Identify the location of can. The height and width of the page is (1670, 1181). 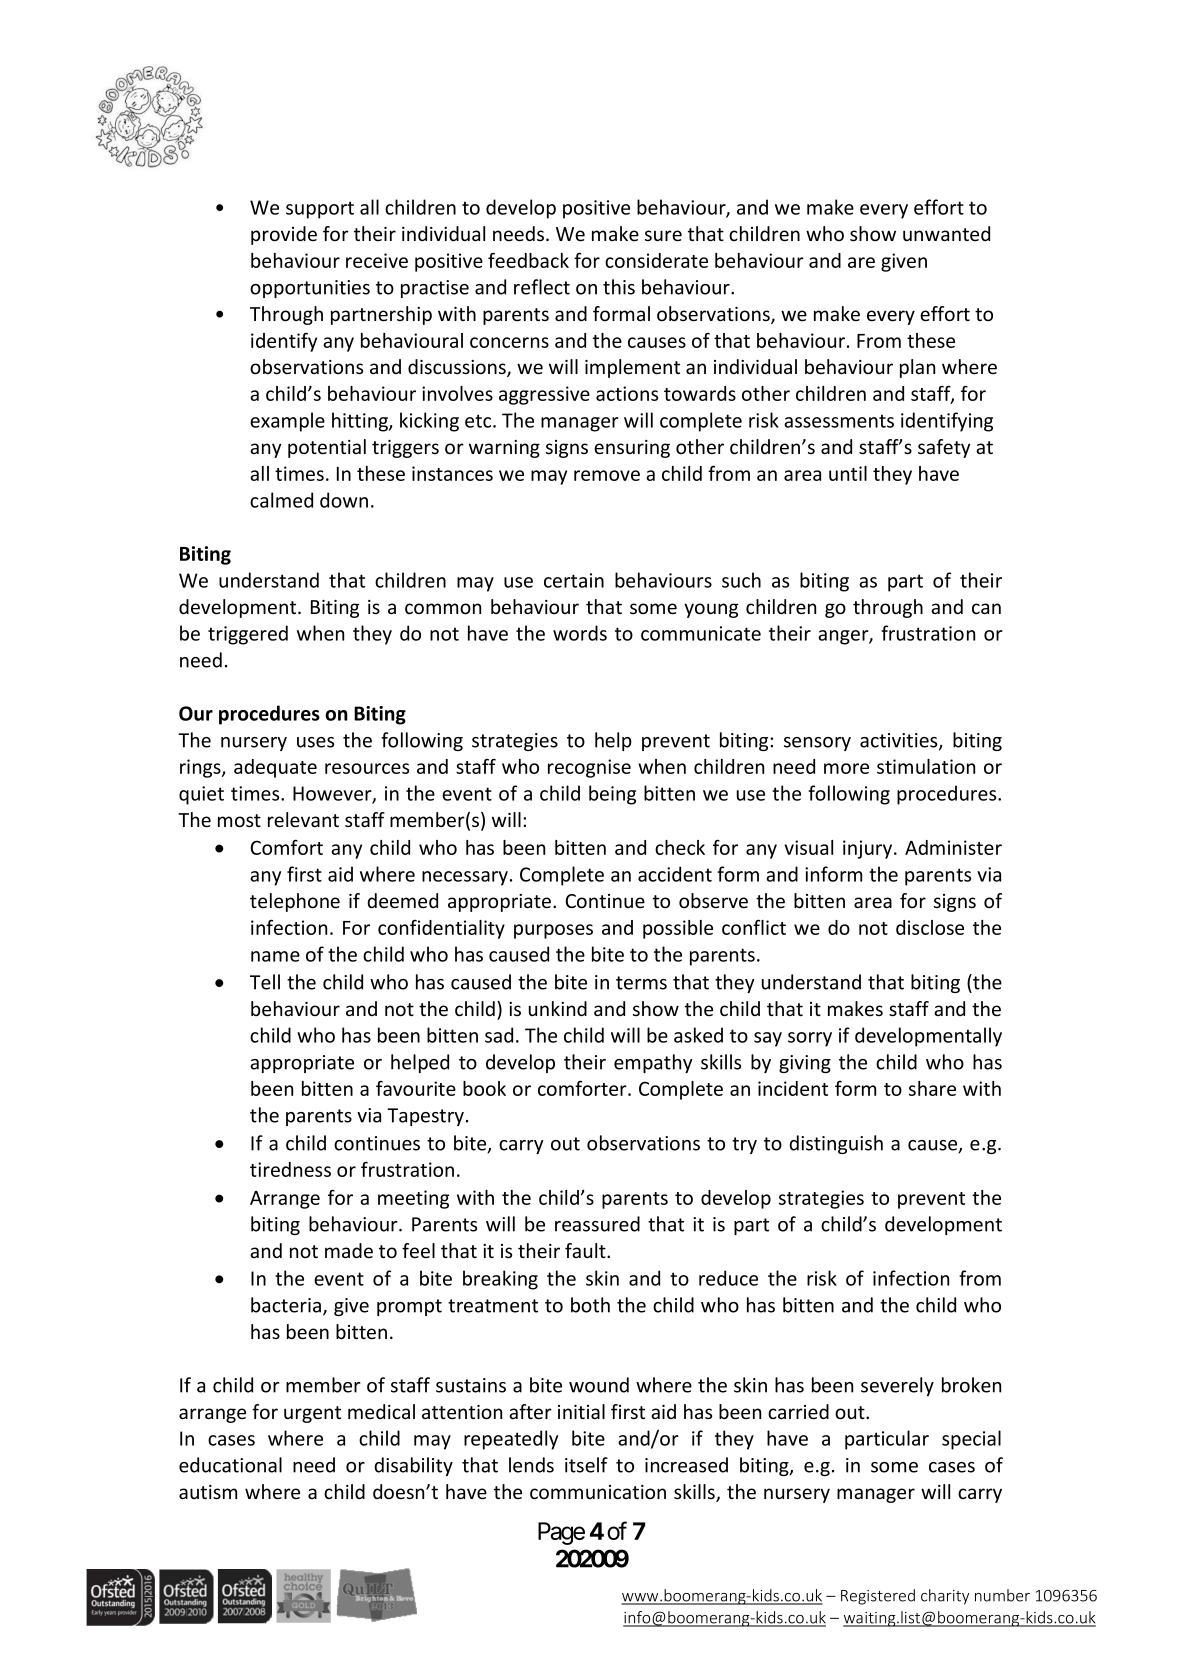
(986, 608).
